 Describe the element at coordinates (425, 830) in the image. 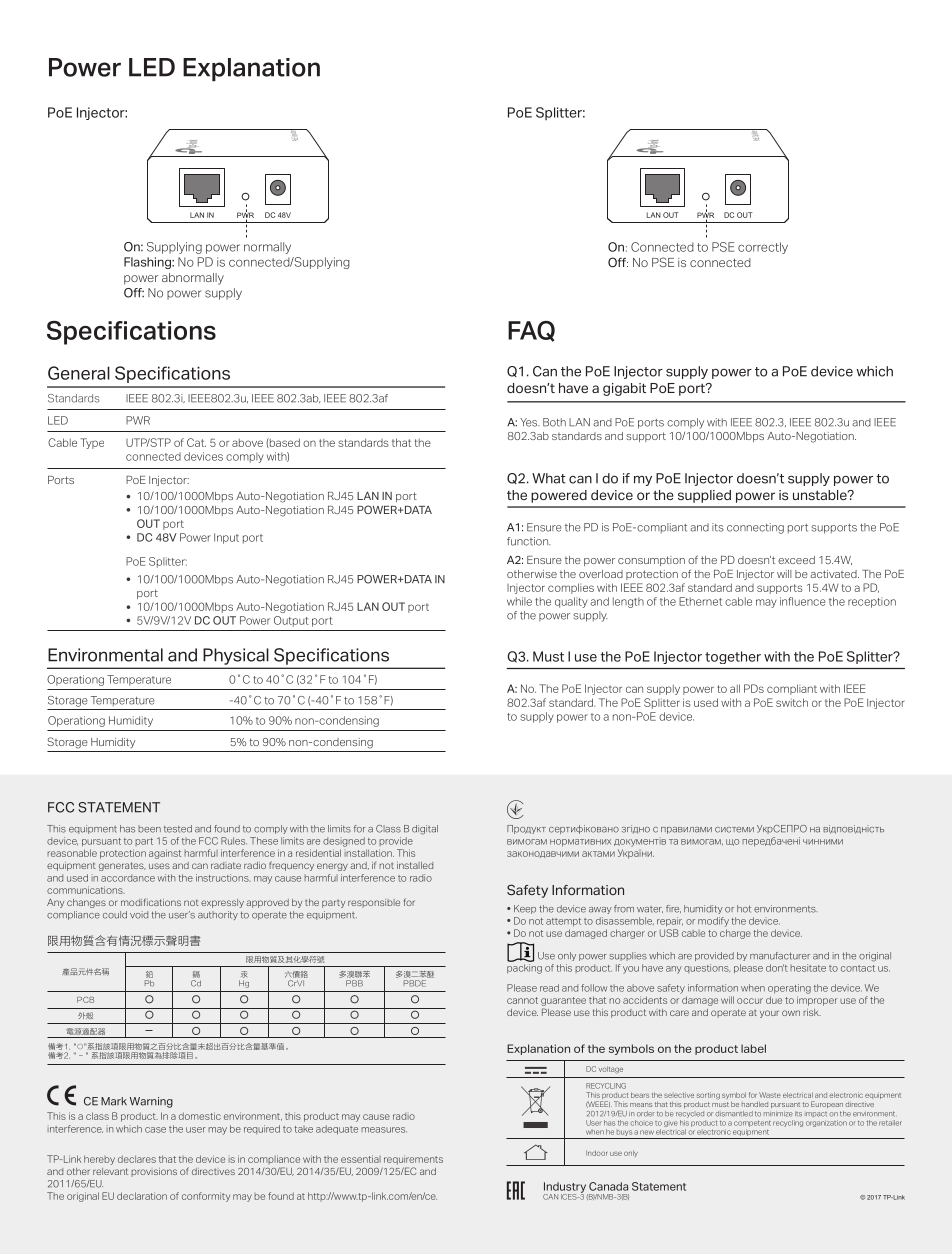

I see `digital` at that location.
